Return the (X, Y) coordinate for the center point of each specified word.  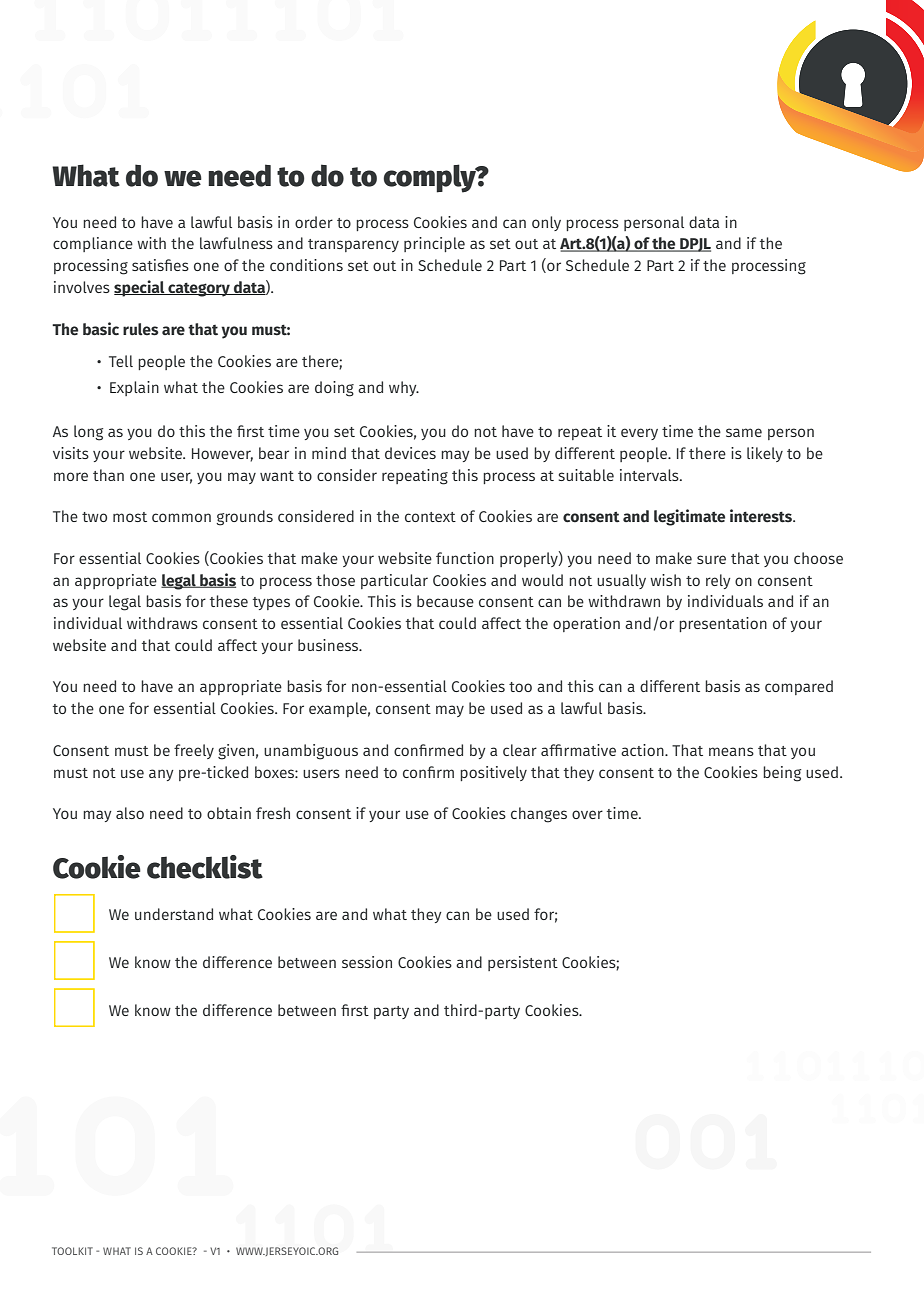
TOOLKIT (72, 1251)
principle (434, 244)
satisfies (160, 265)
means (731, 751)
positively (493, 773)
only (546, 223)
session (367, 962)
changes (539, 815)
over (587, 814)
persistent (523, 963)
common (181, 517)
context (430, 517)
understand (174, 914)
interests (762, 516)
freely (194, 751)
